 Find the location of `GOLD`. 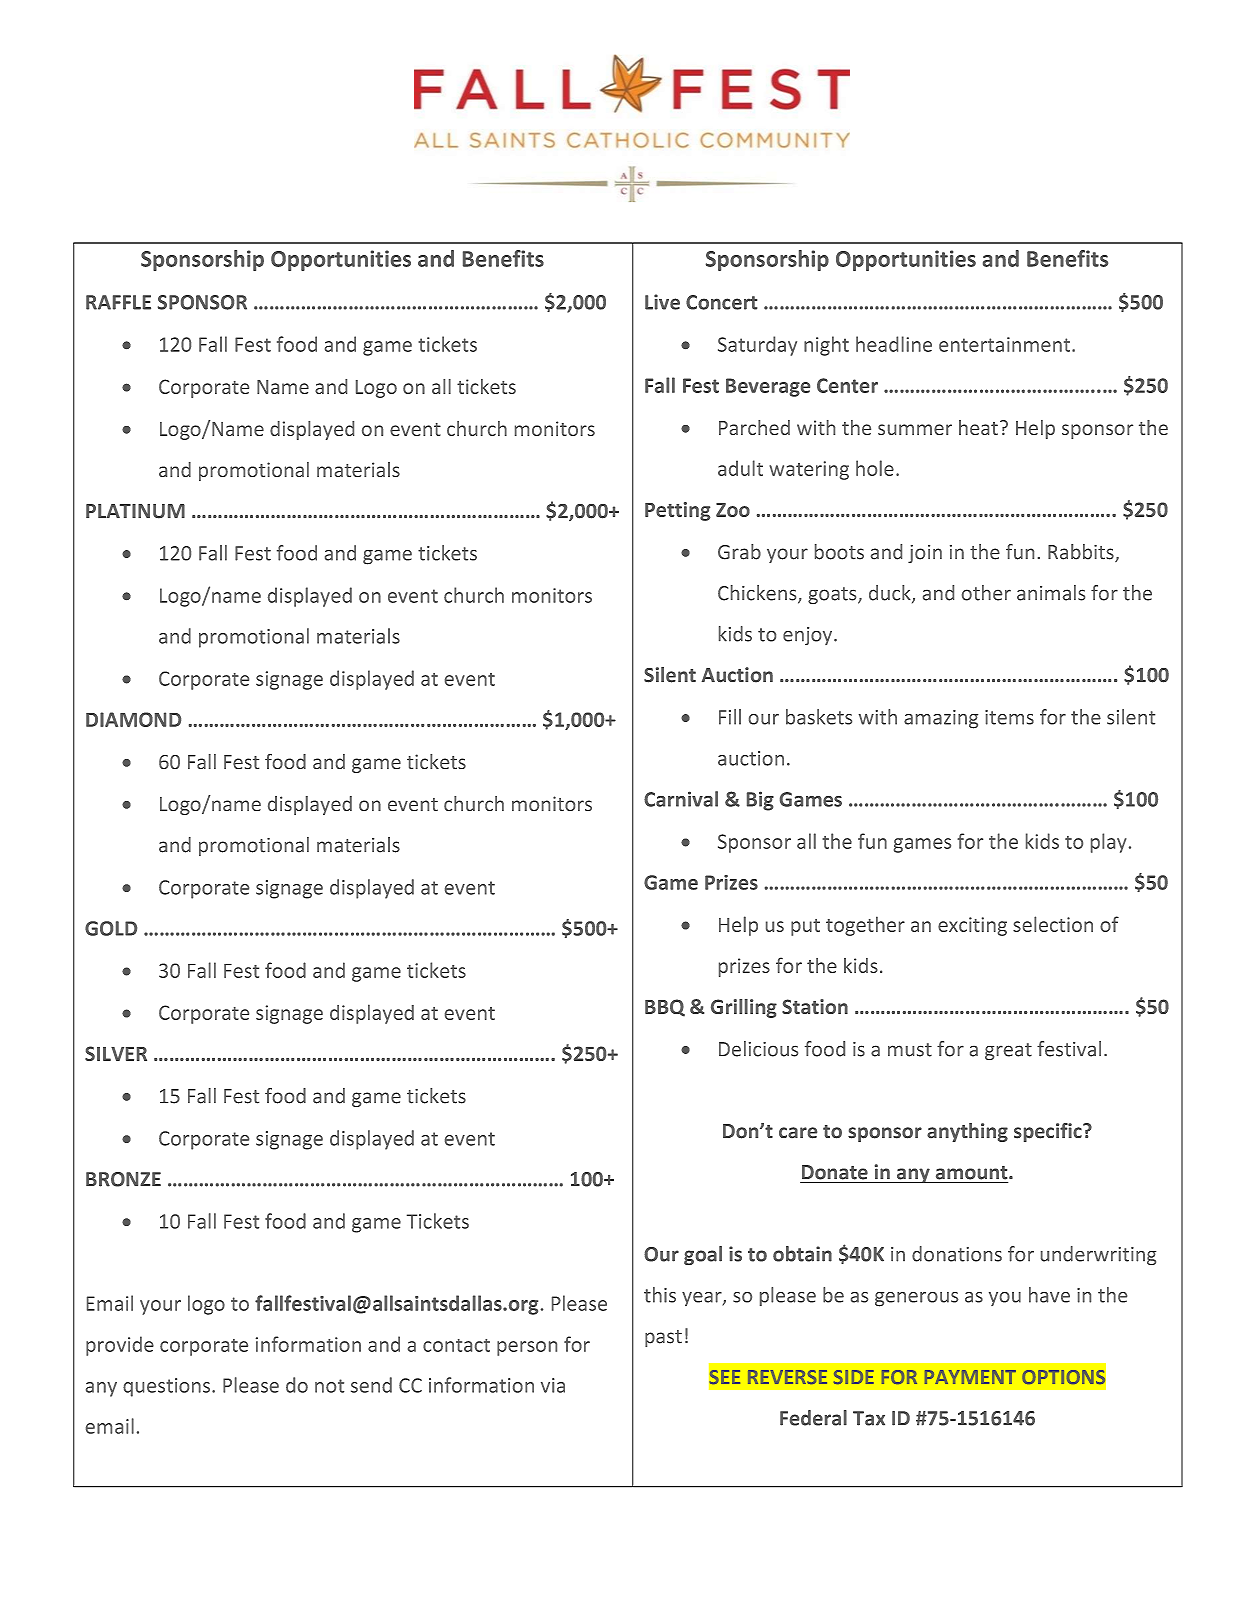

GOLD is located at coordinates (111, 928).
